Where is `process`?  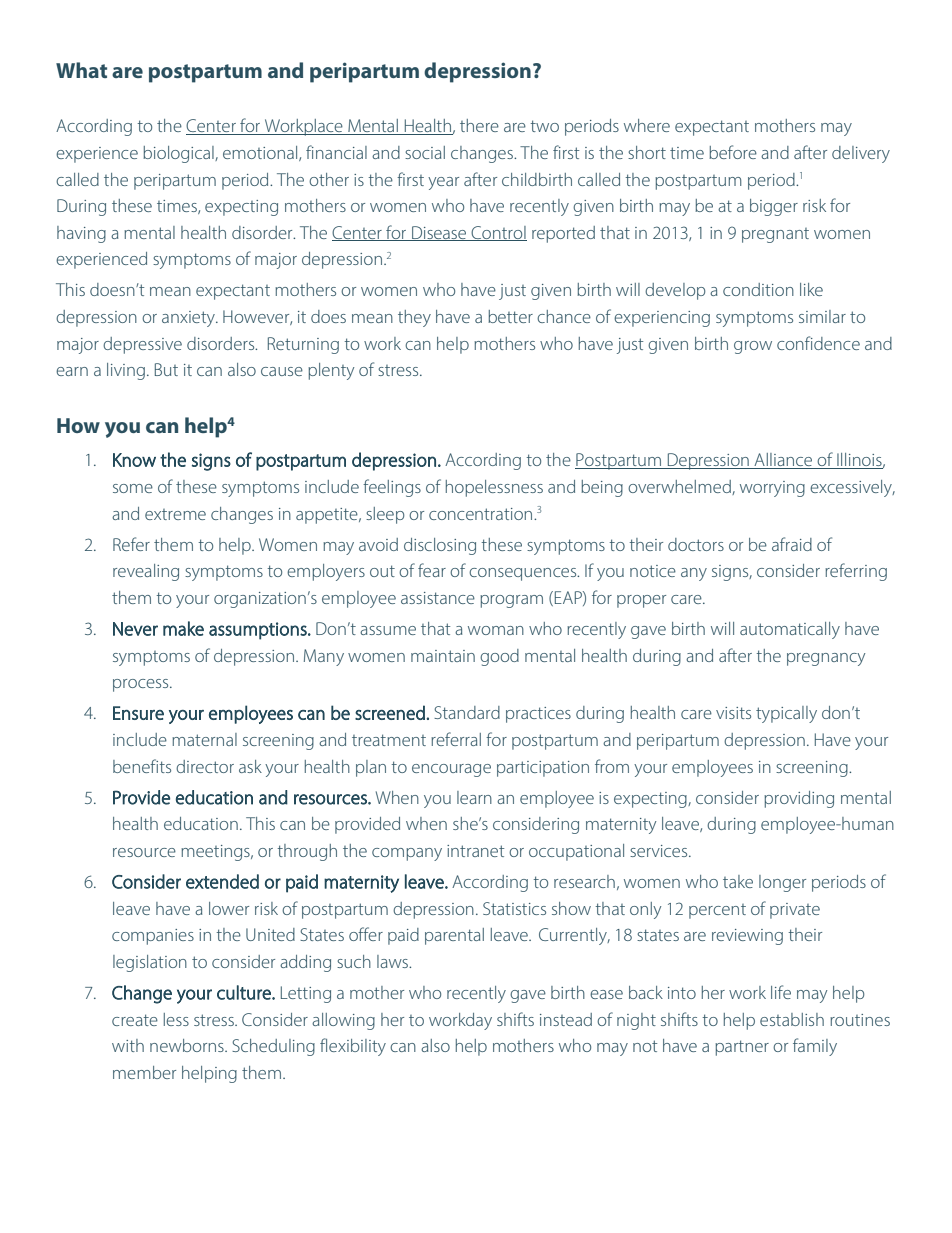
process is located at coordinates (142, 685).
